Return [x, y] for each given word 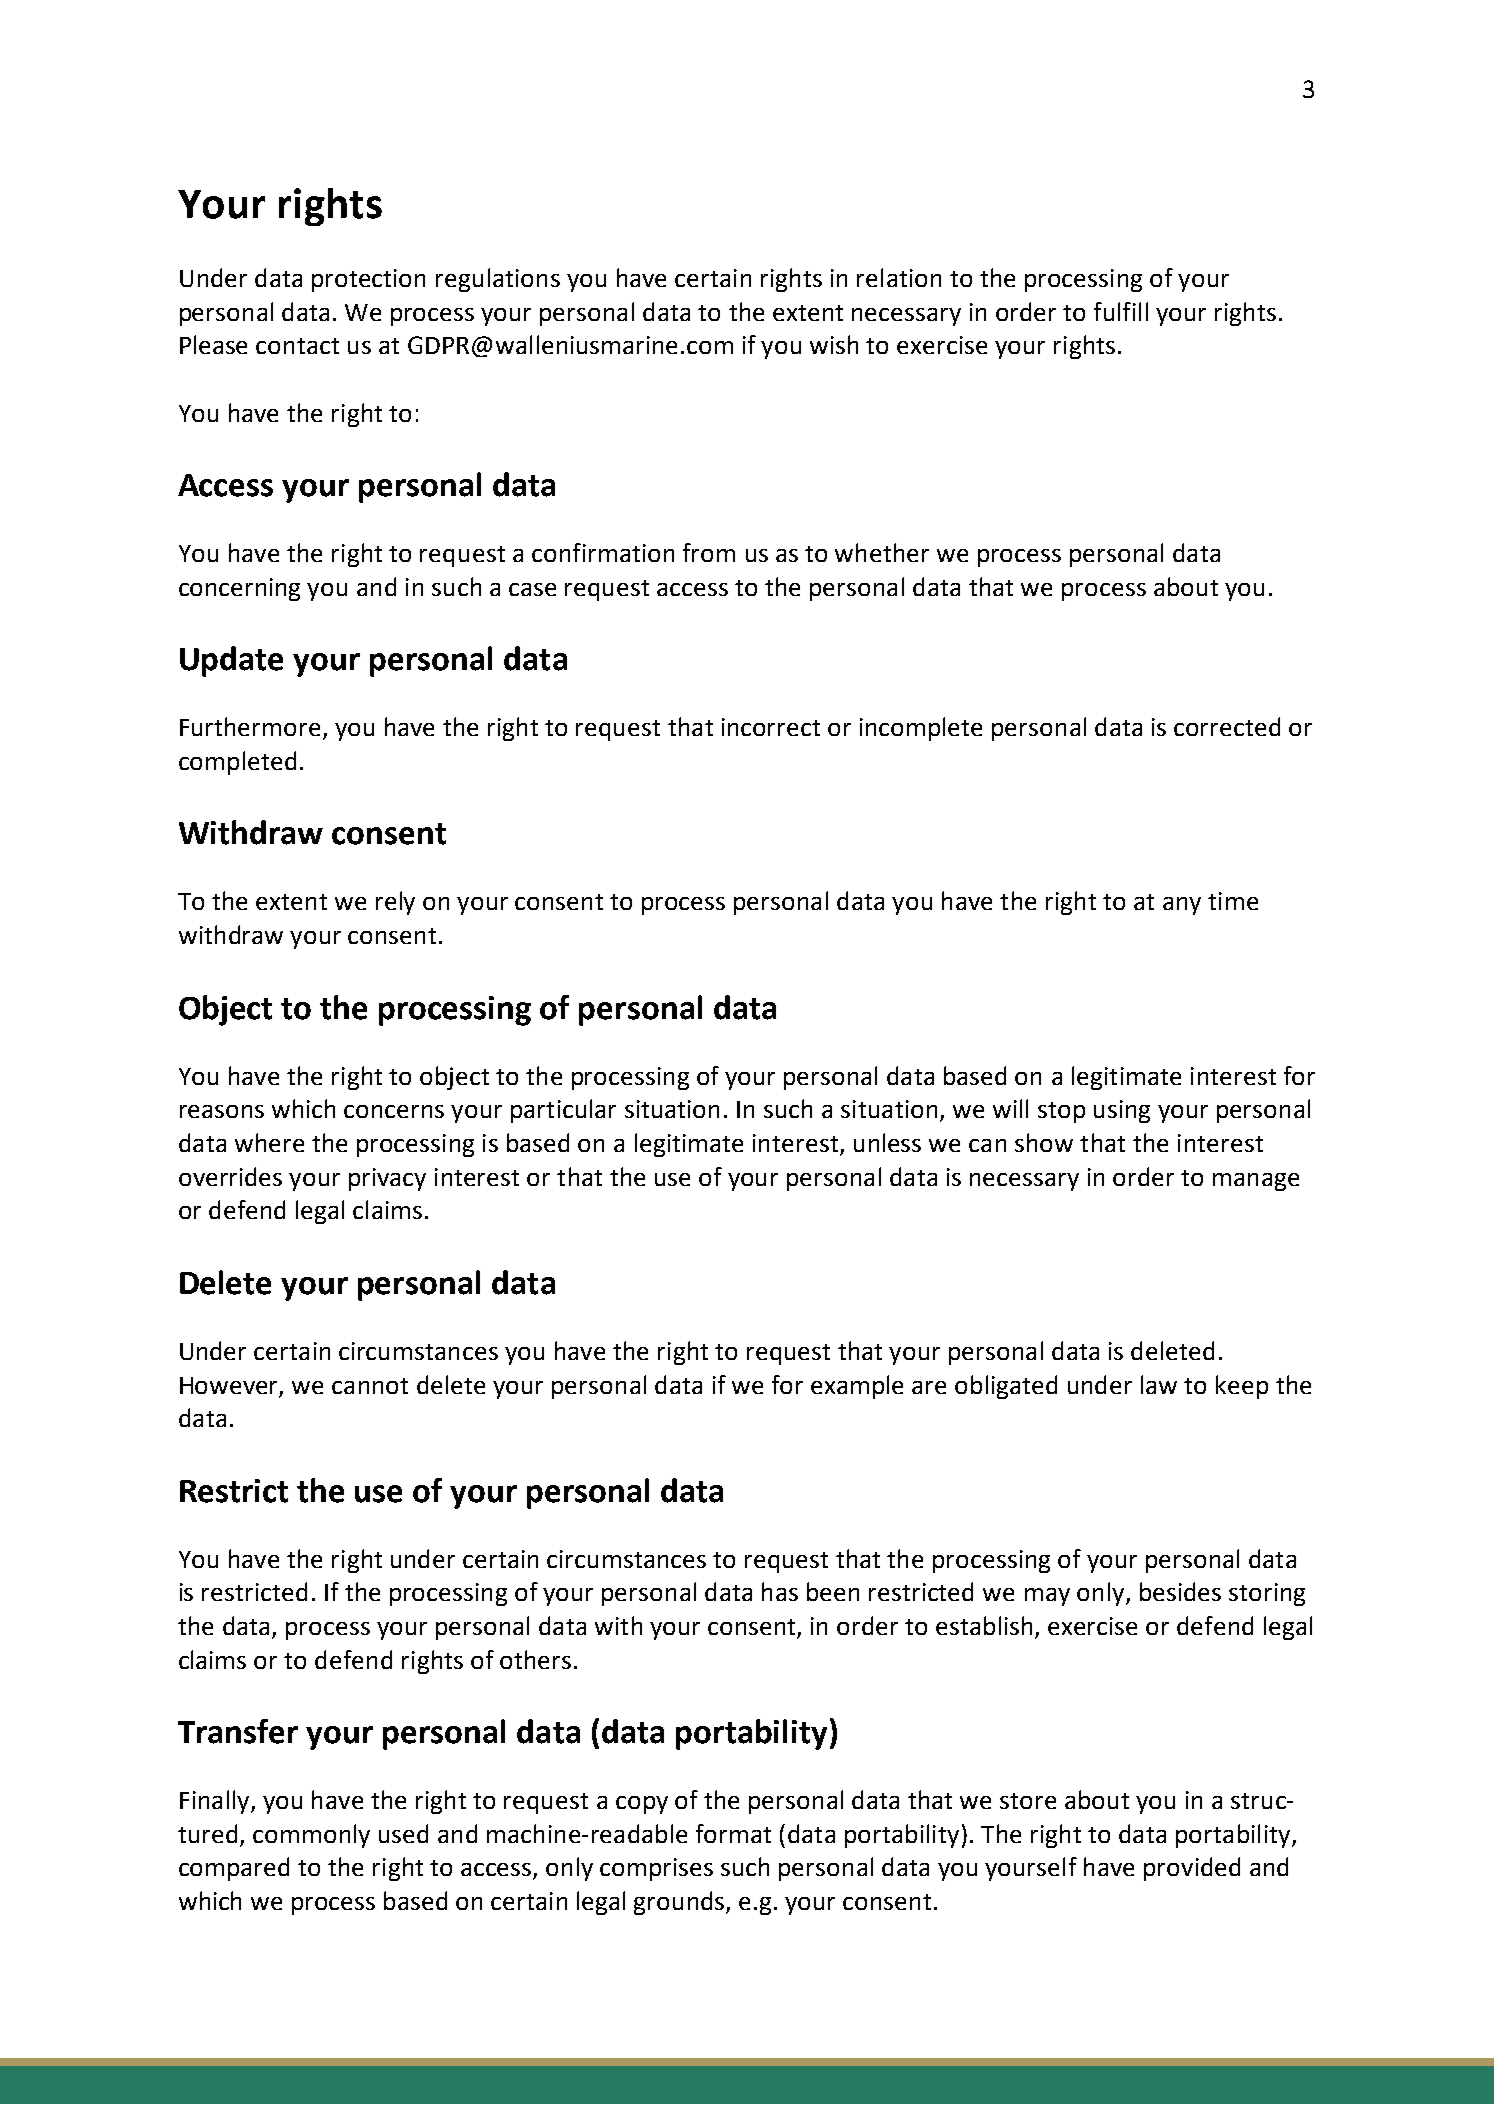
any [1182, 906]
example [857, 1387]
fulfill [1121, 311]
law [1159, 1384]
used [403, 1833]
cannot [370, 1386]
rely [395, 903]
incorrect [771, 727]
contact [297, 346]
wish [834, 344]
